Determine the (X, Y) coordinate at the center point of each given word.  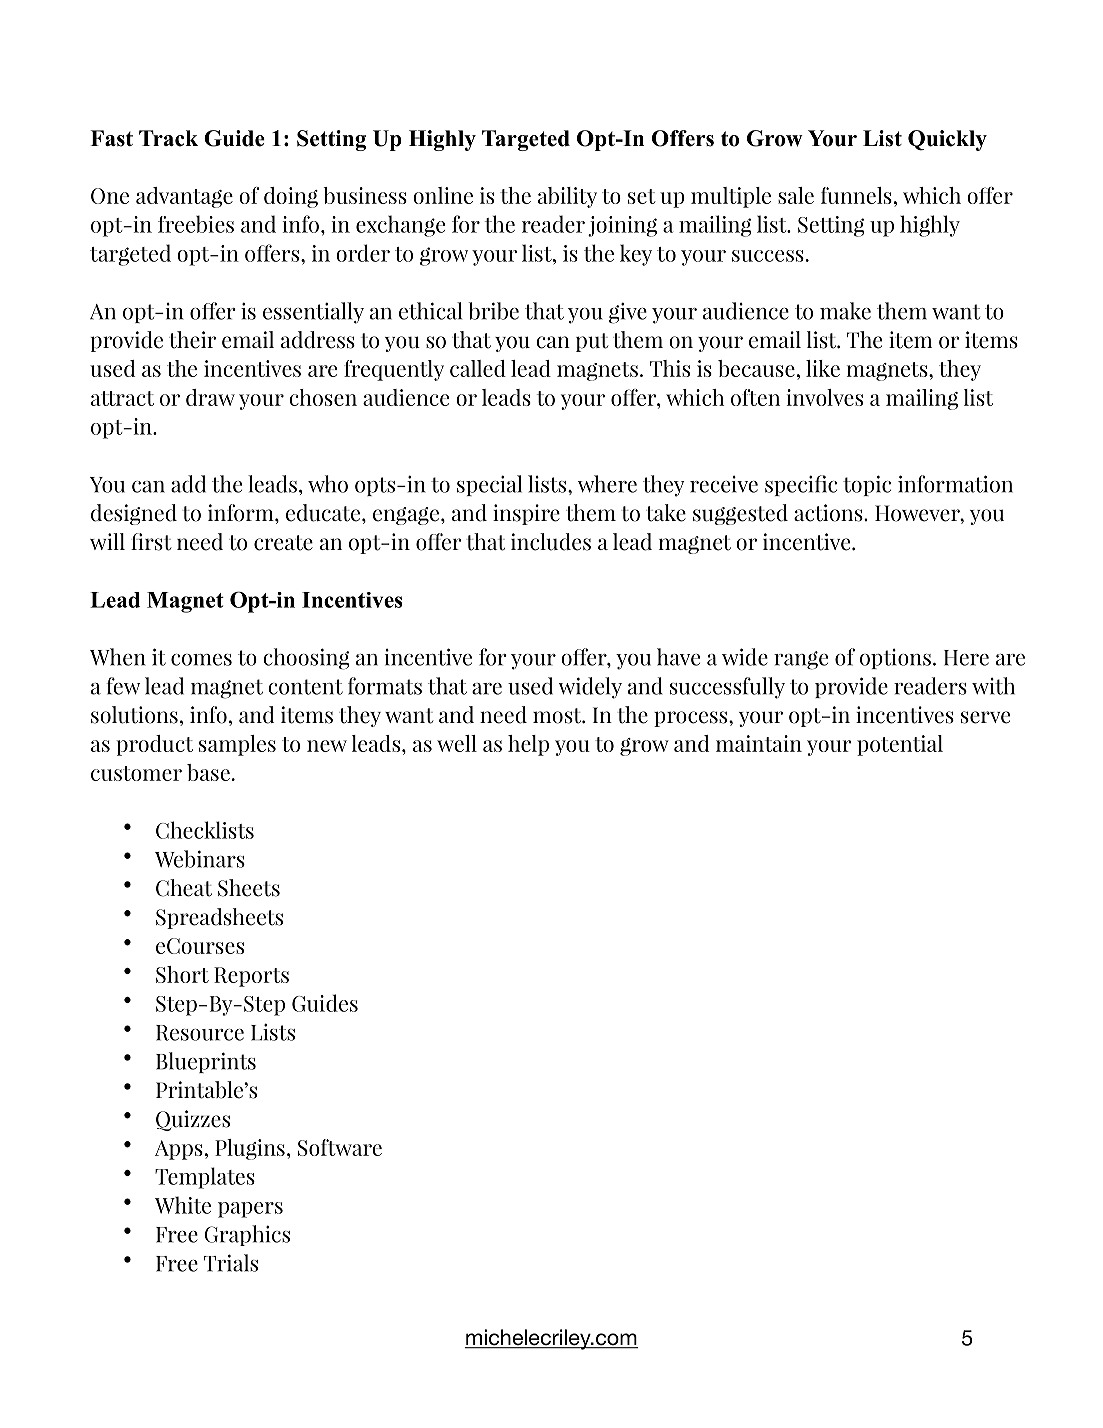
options (895, 659)
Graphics (247, 1235)
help (528, 745)
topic (867, 485)
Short (182, 974)
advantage (184, 197)
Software (340, 1147)
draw (210, 397)
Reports (251, 977)
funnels (856, 195)
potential (900, 745)
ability (567, 197)
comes (201, 660)
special (489, 485)
